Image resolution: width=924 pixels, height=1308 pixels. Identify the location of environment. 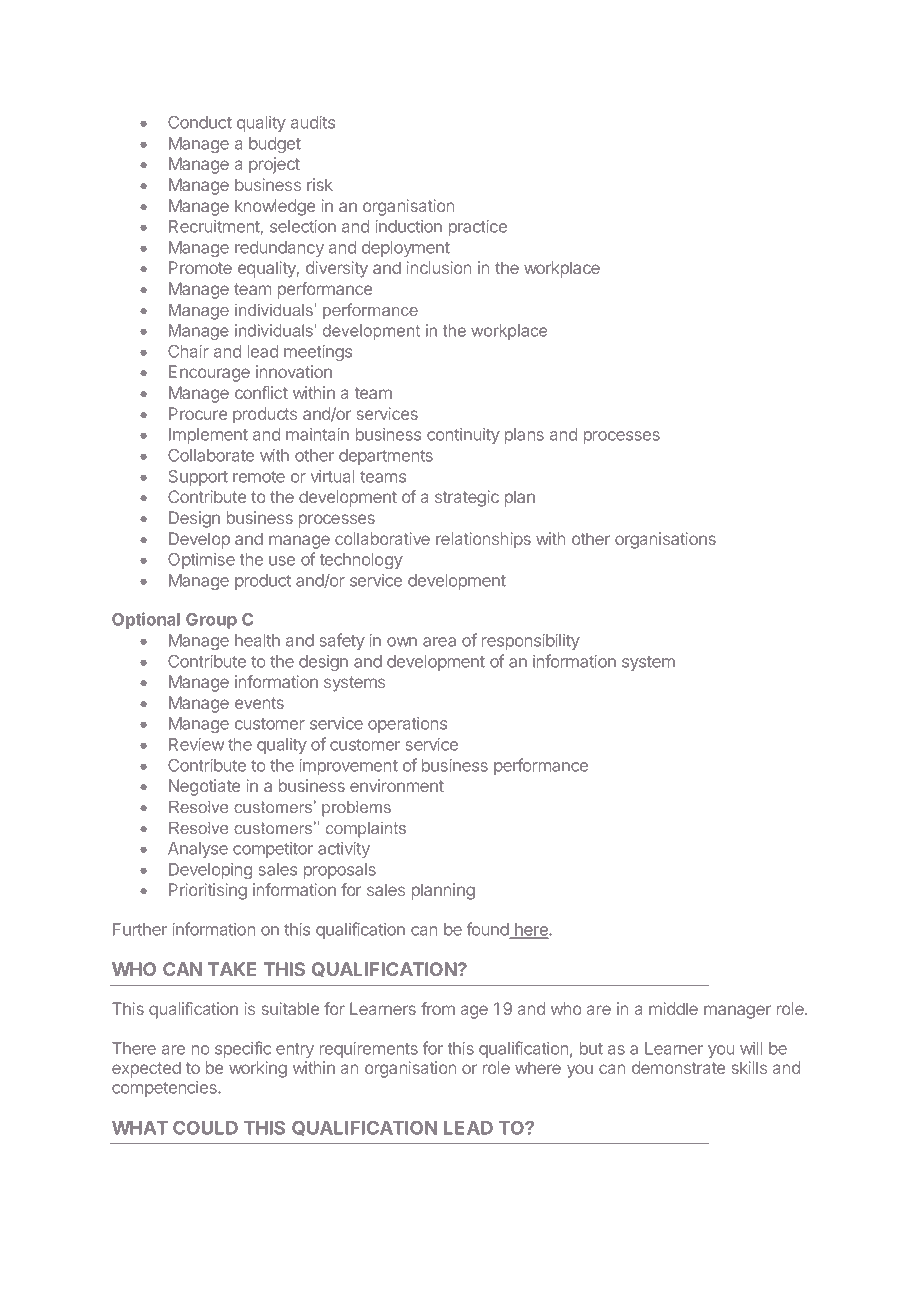
(397, 785).
